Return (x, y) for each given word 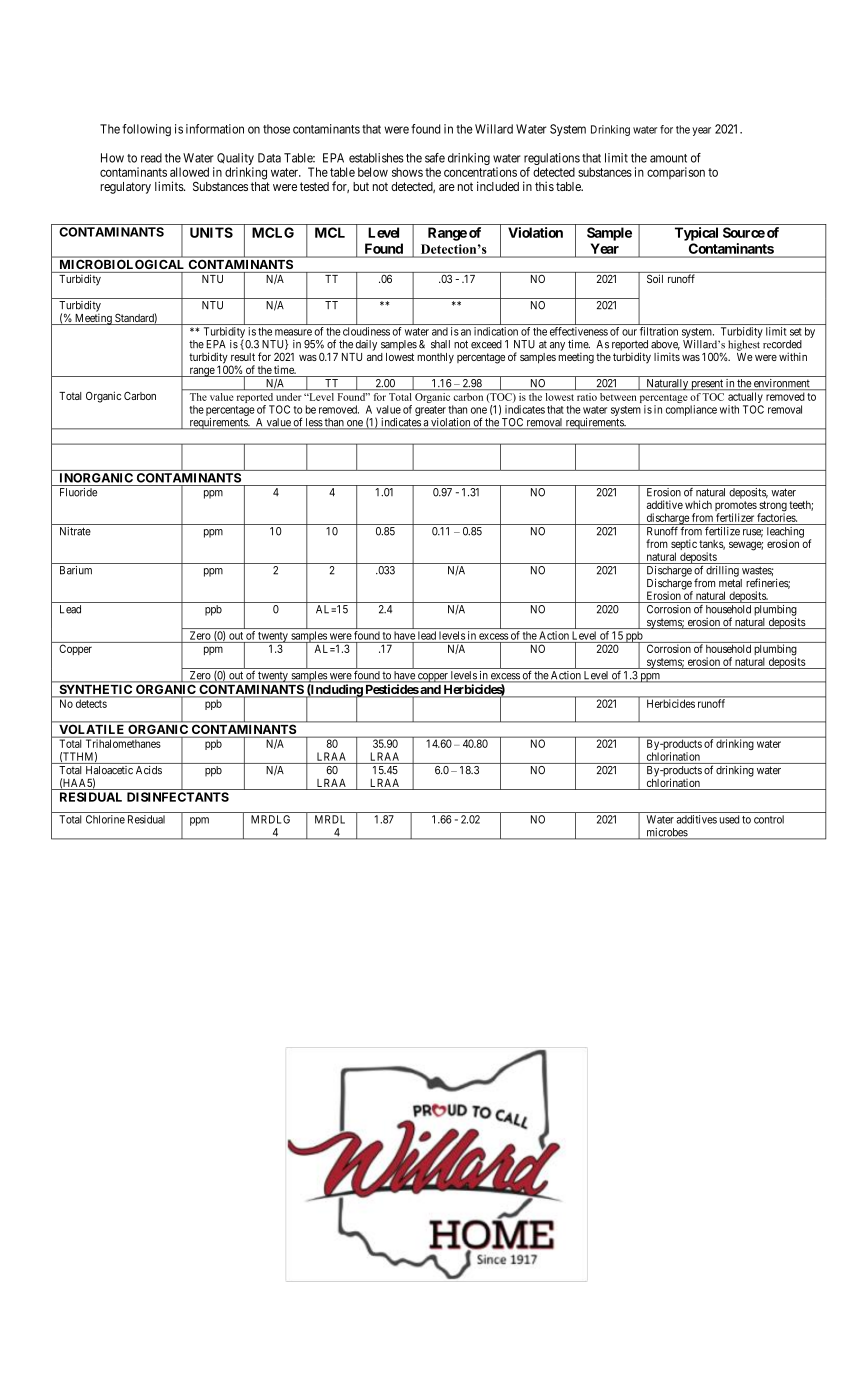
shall (440, 344)
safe (435, 158)
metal (730, 583)
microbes (666, 833)
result (243, 357)
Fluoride (78, 492)
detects (91, 704)
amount (668, 158)
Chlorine (105, 819)
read (151, 158)
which (698, 504)
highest (744, 345)
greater (430, 411)
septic (684, 546)
